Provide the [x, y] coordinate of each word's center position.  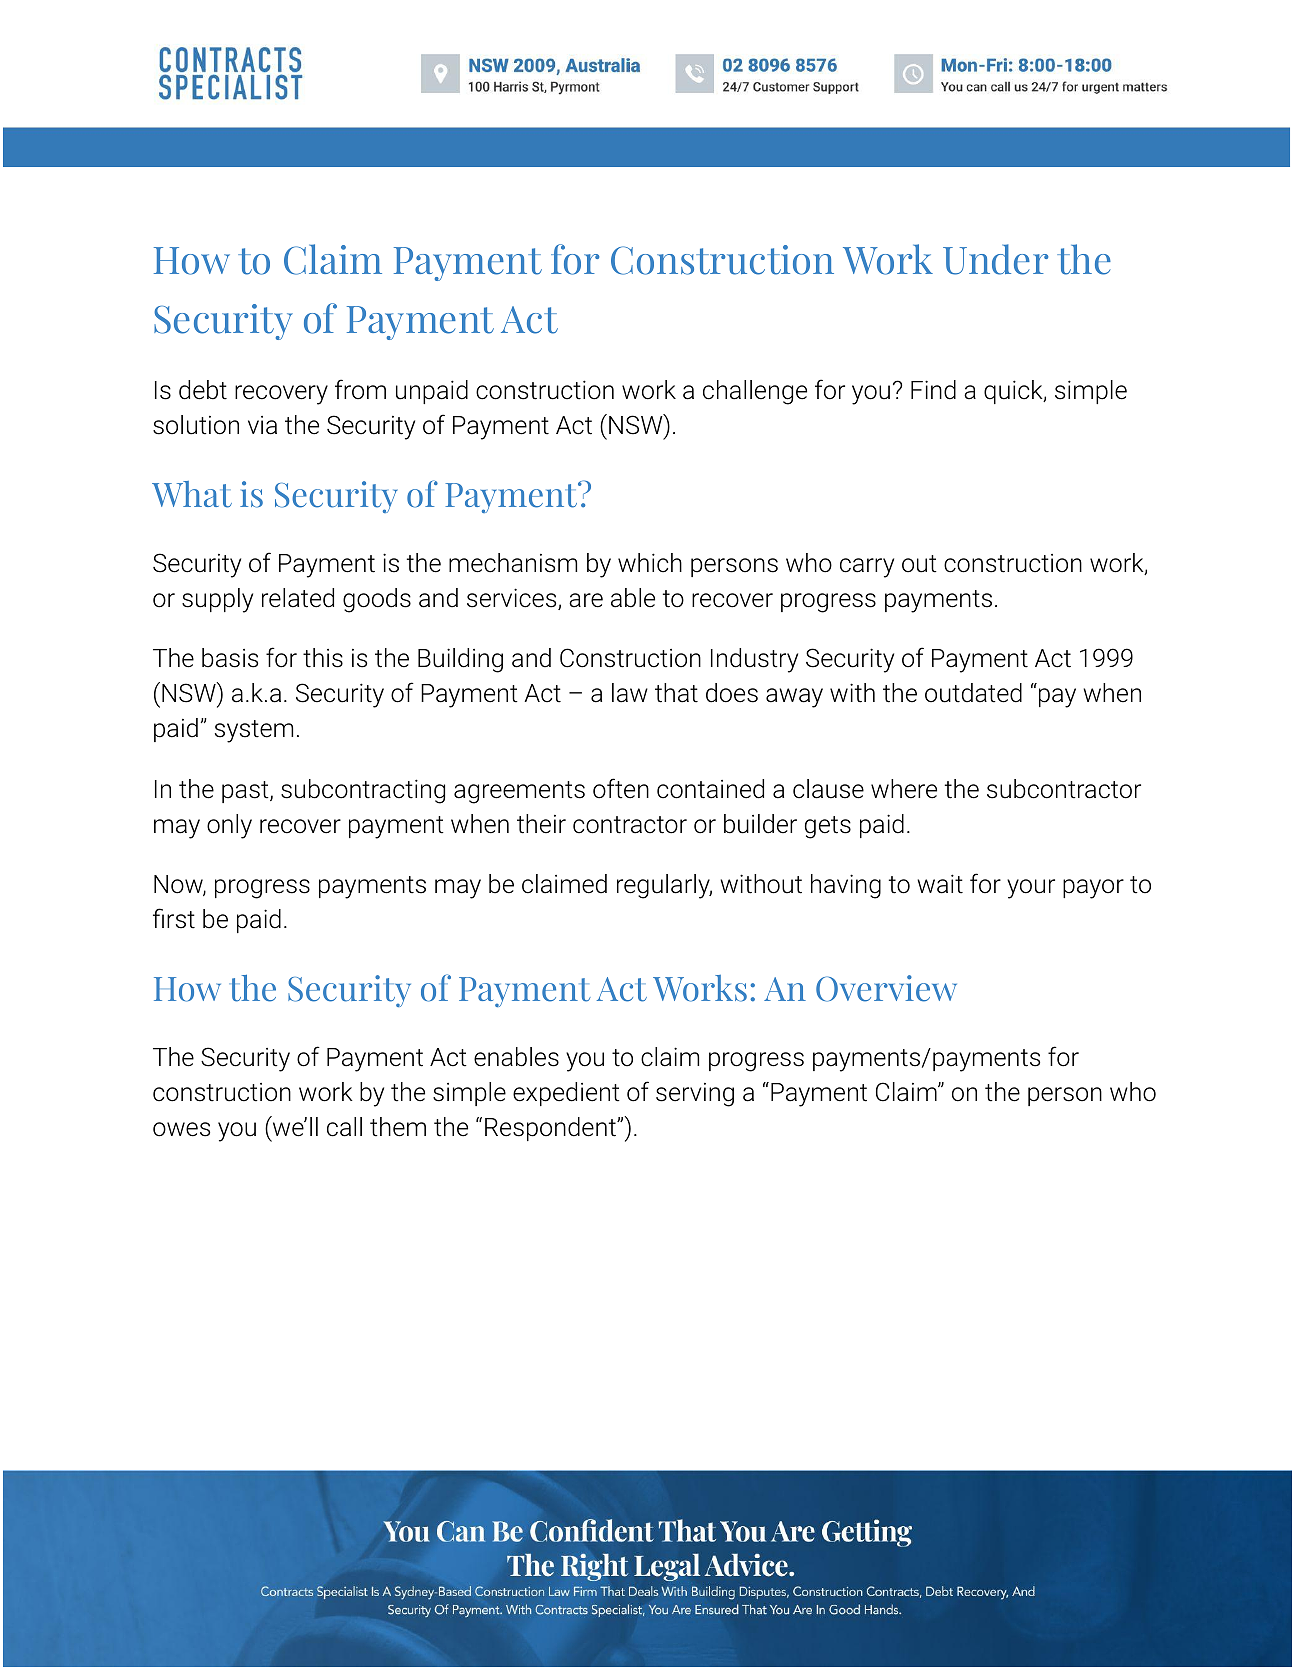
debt [203, 390]
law [630, 693]
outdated [973, 693]
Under [995, 259]
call [344, 1127]
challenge [755, 392]
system [254, 731]
